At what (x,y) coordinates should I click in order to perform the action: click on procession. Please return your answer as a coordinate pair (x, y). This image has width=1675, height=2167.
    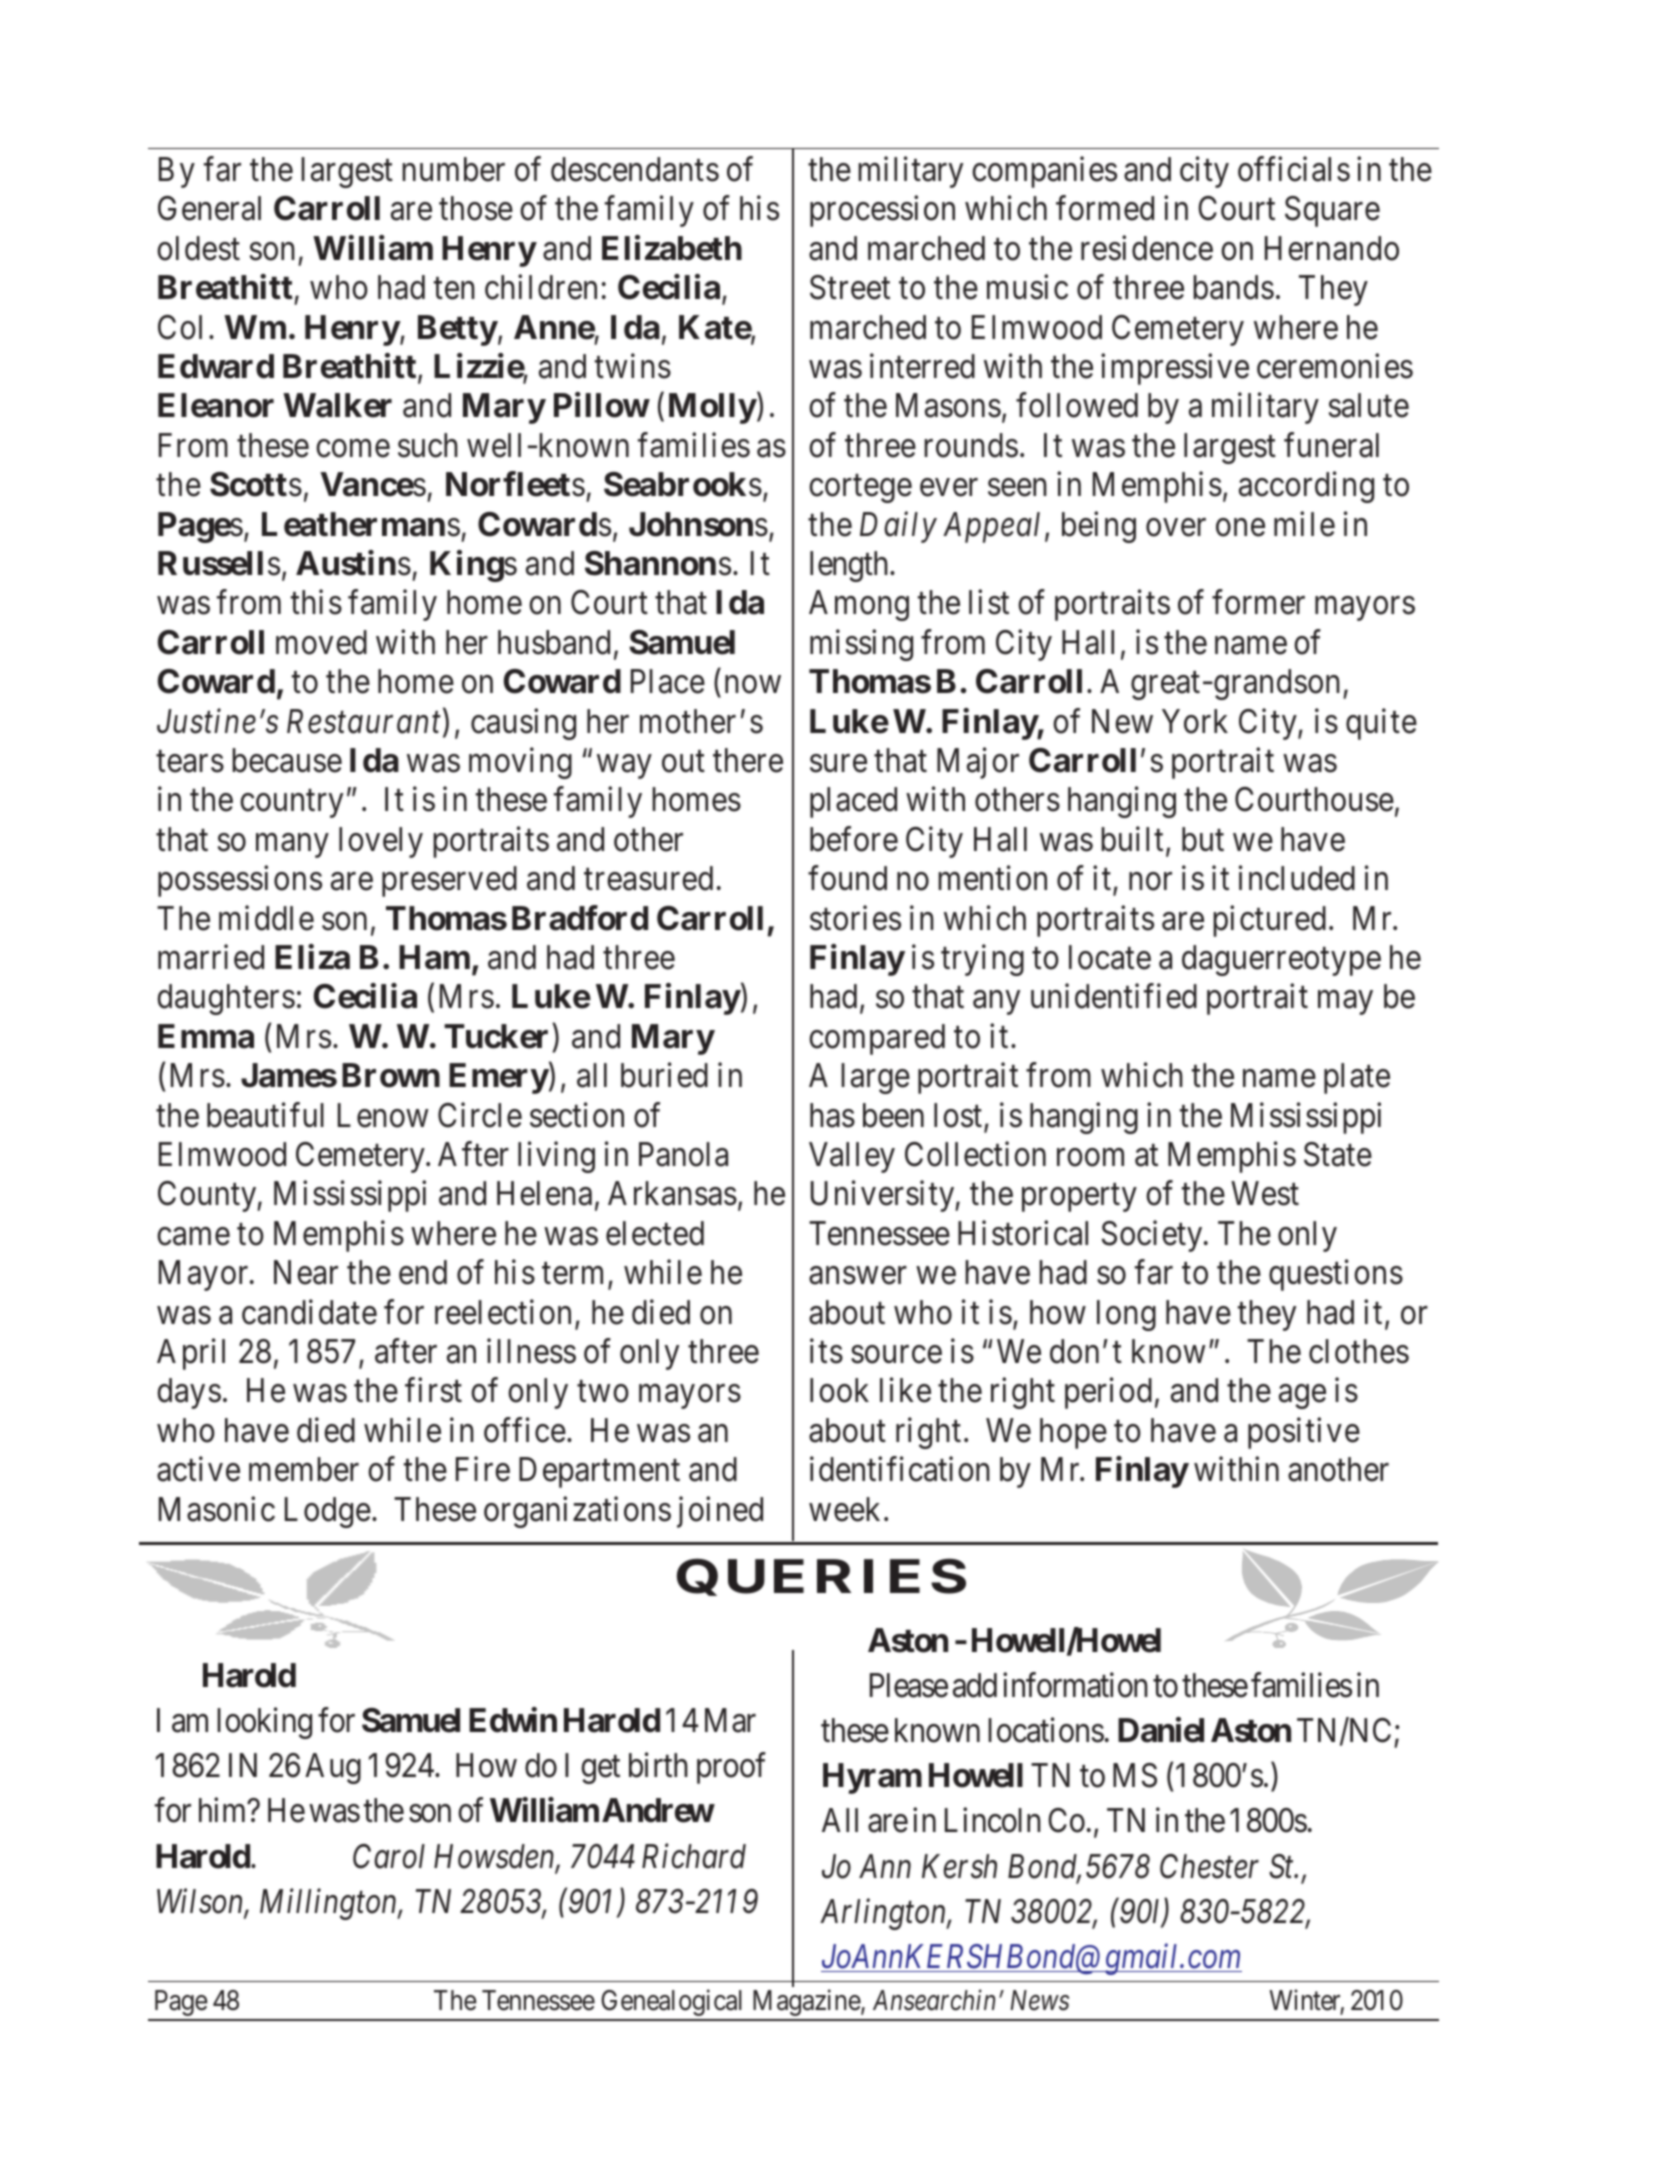
    Looking at the image, I should click on (882, 211).
